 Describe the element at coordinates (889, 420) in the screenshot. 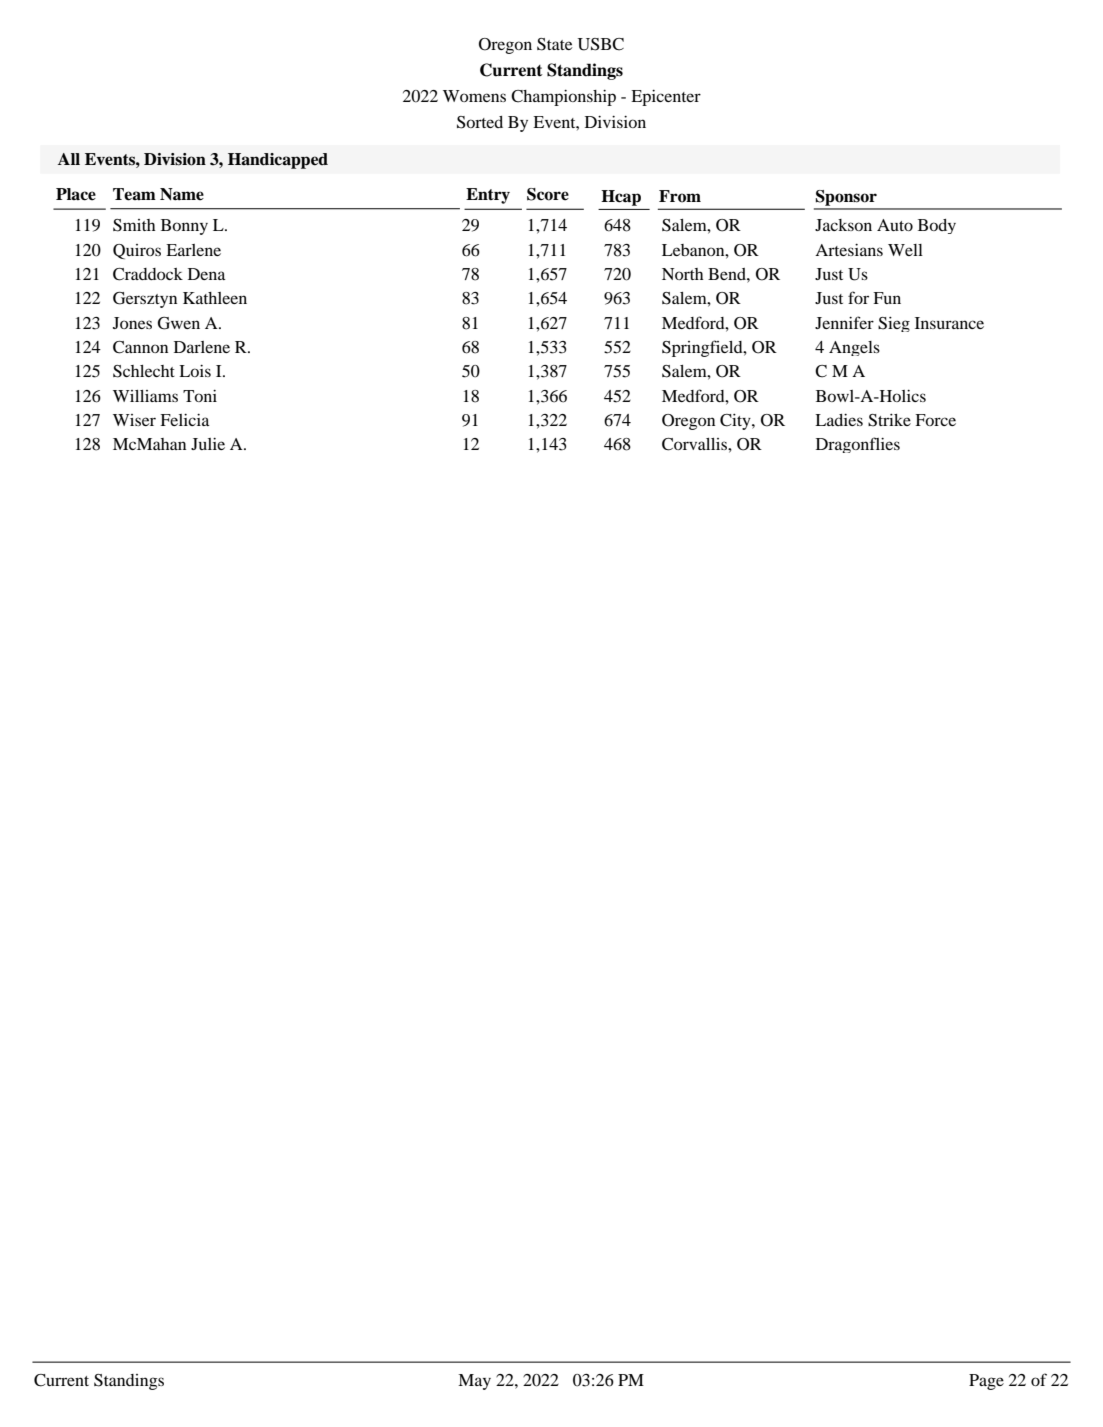

I see `Strike` at that location.
